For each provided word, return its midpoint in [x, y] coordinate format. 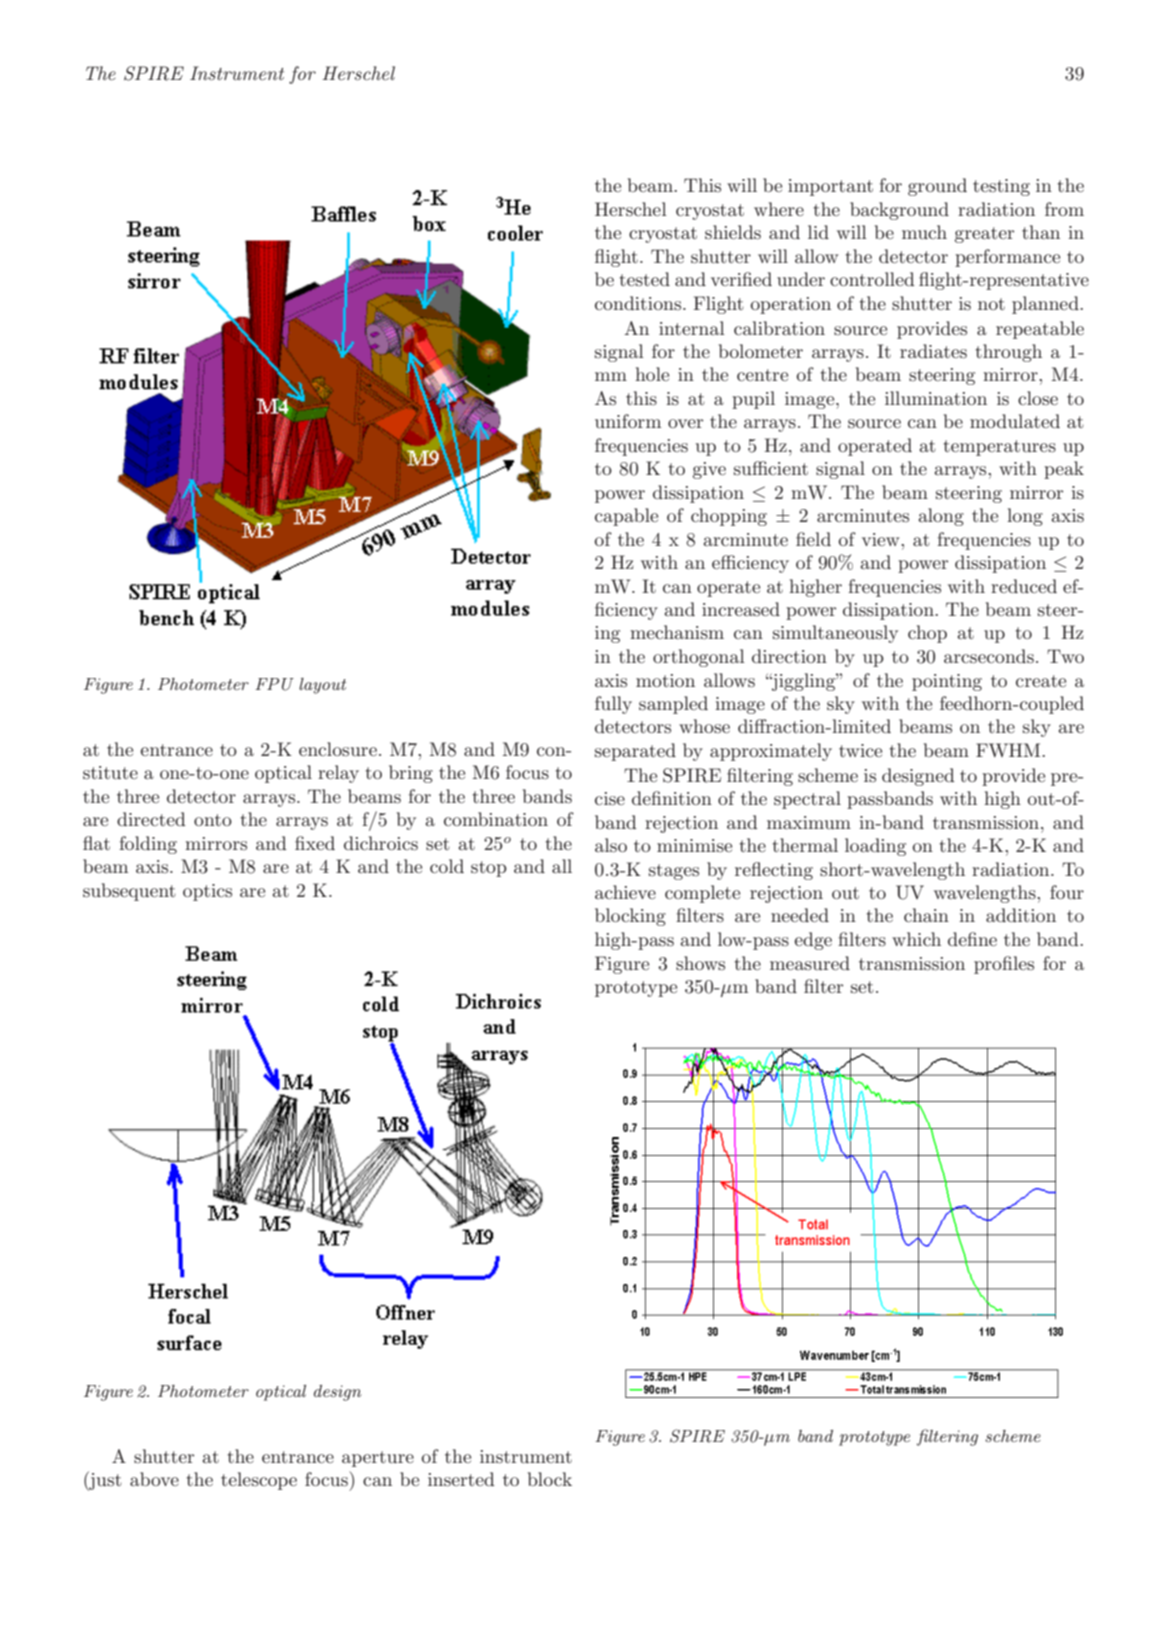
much [924, 232]
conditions [639, 303]
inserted [461, 1479]
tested [644, 279]
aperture [378, 1459]
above [154, 1479]
